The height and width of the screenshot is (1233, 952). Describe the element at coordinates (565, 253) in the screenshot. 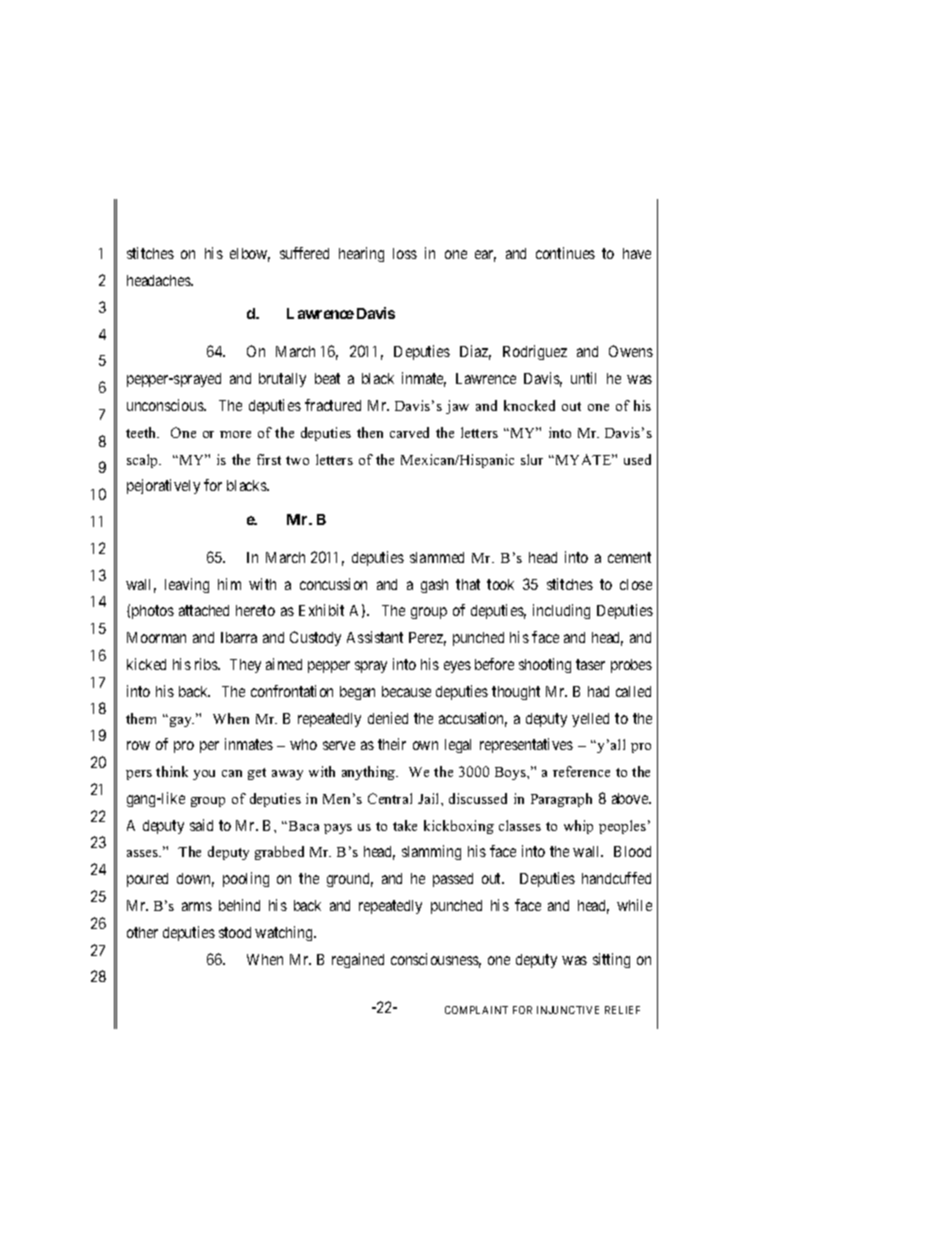

I see `continues` at that location.
